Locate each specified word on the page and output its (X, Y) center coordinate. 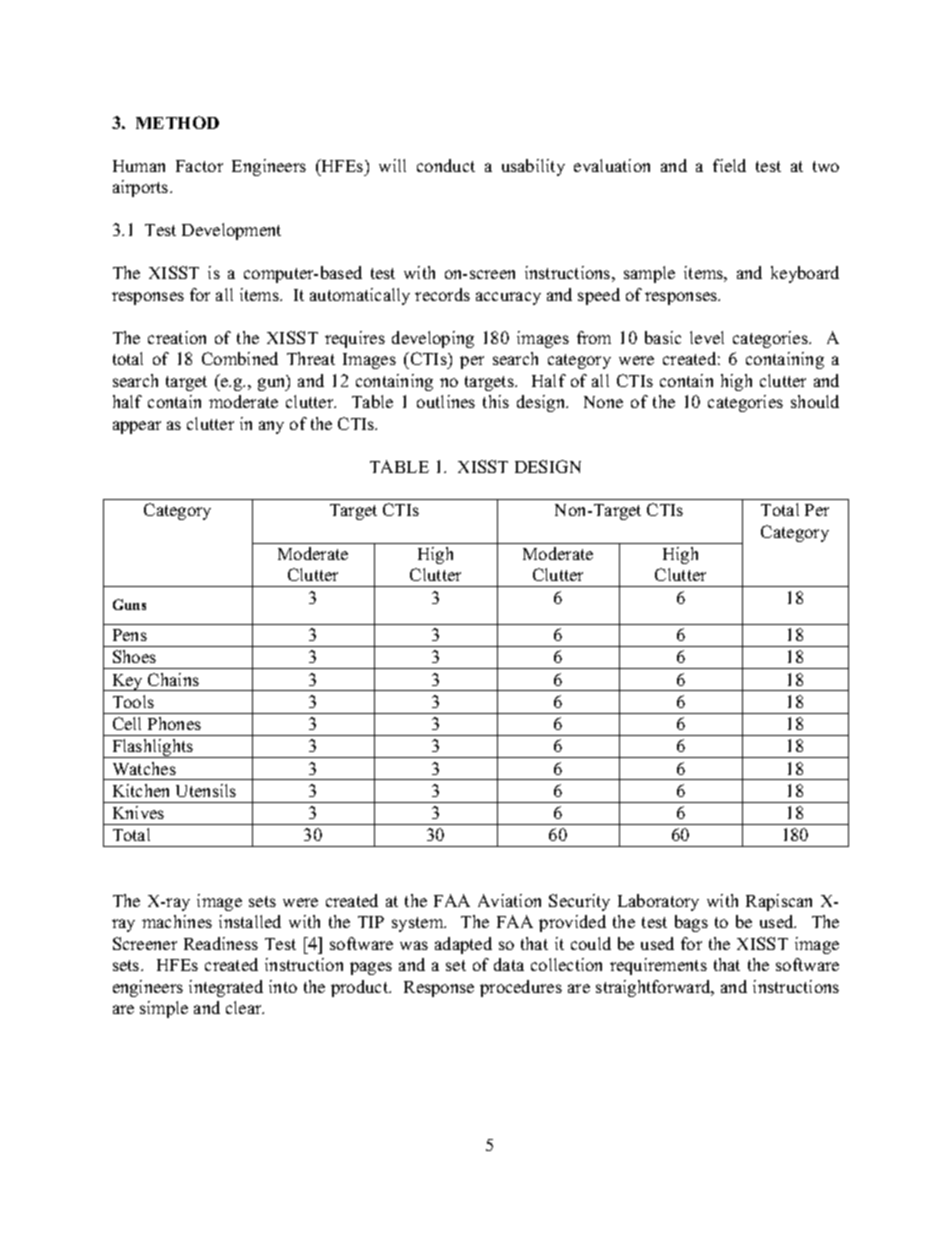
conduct (446, 165)
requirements (658, 966)
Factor (199, 166)
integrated (226, 988)
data (509, 964)
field (729, 165)
